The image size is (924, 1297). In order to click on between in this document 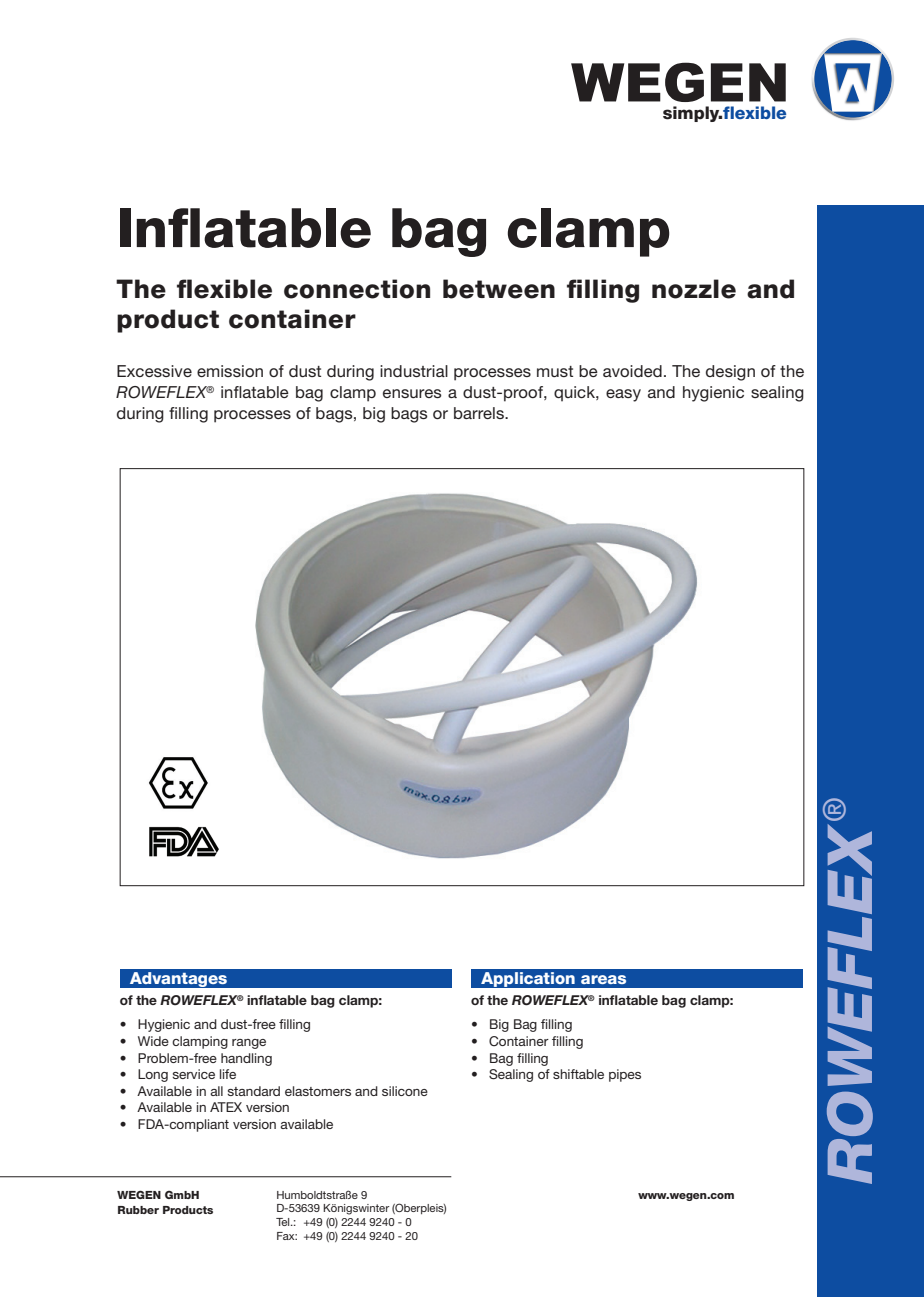, I will do `click(499, 289)`.
